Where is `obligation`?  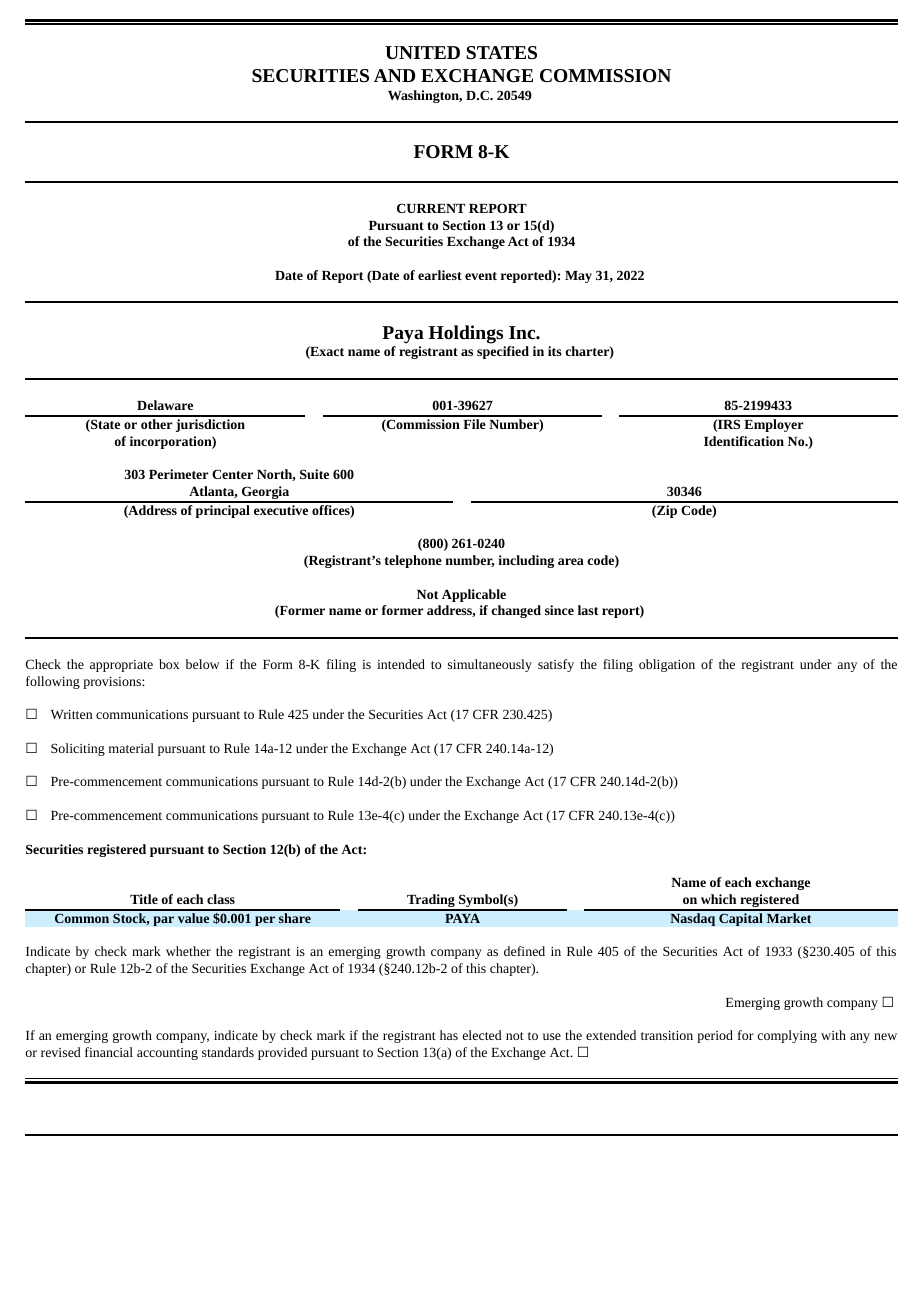 obligation is located at coordinates (667, 665).
